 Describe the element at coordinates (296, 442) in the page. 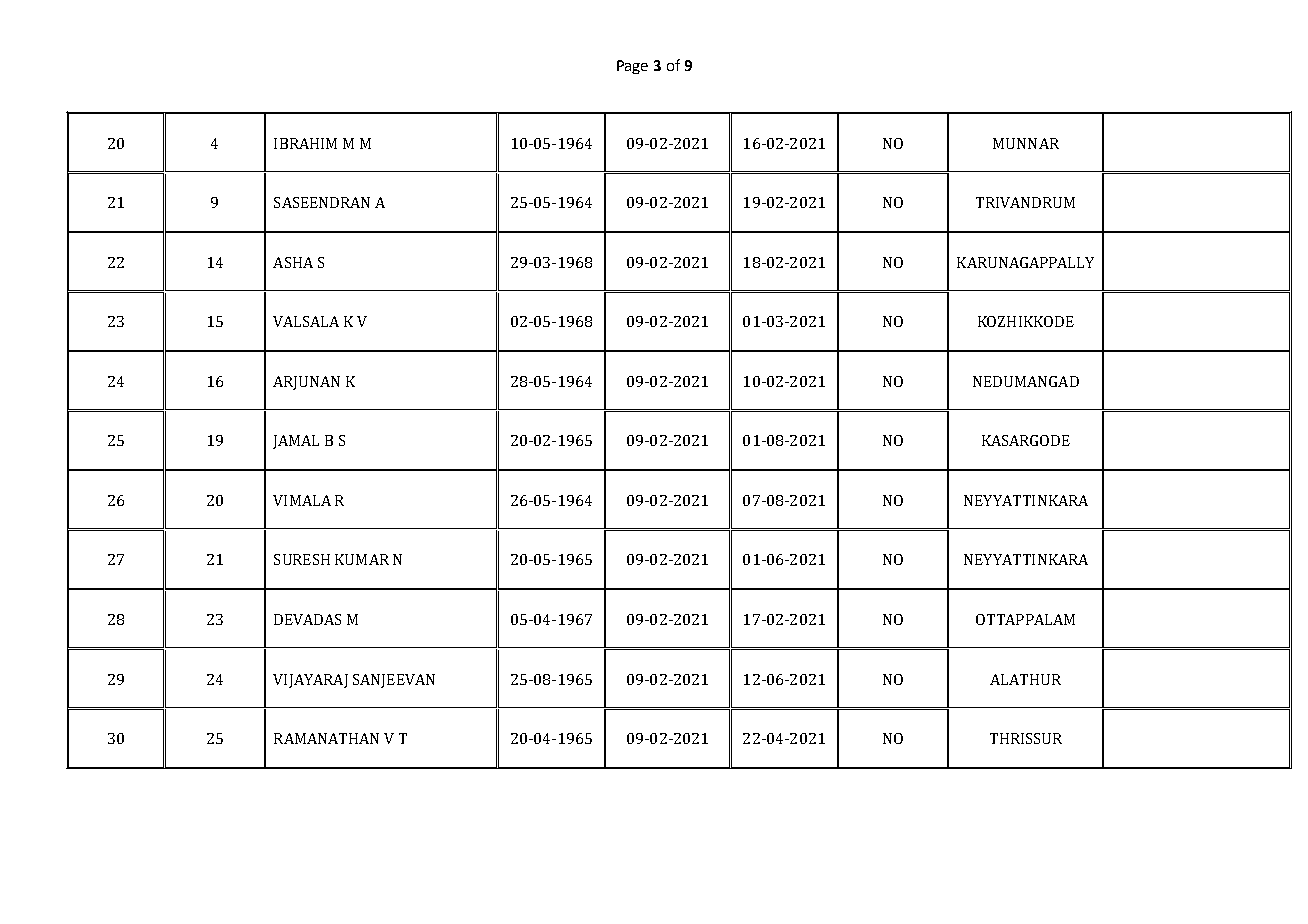

I see `JAMAL` at that location.
